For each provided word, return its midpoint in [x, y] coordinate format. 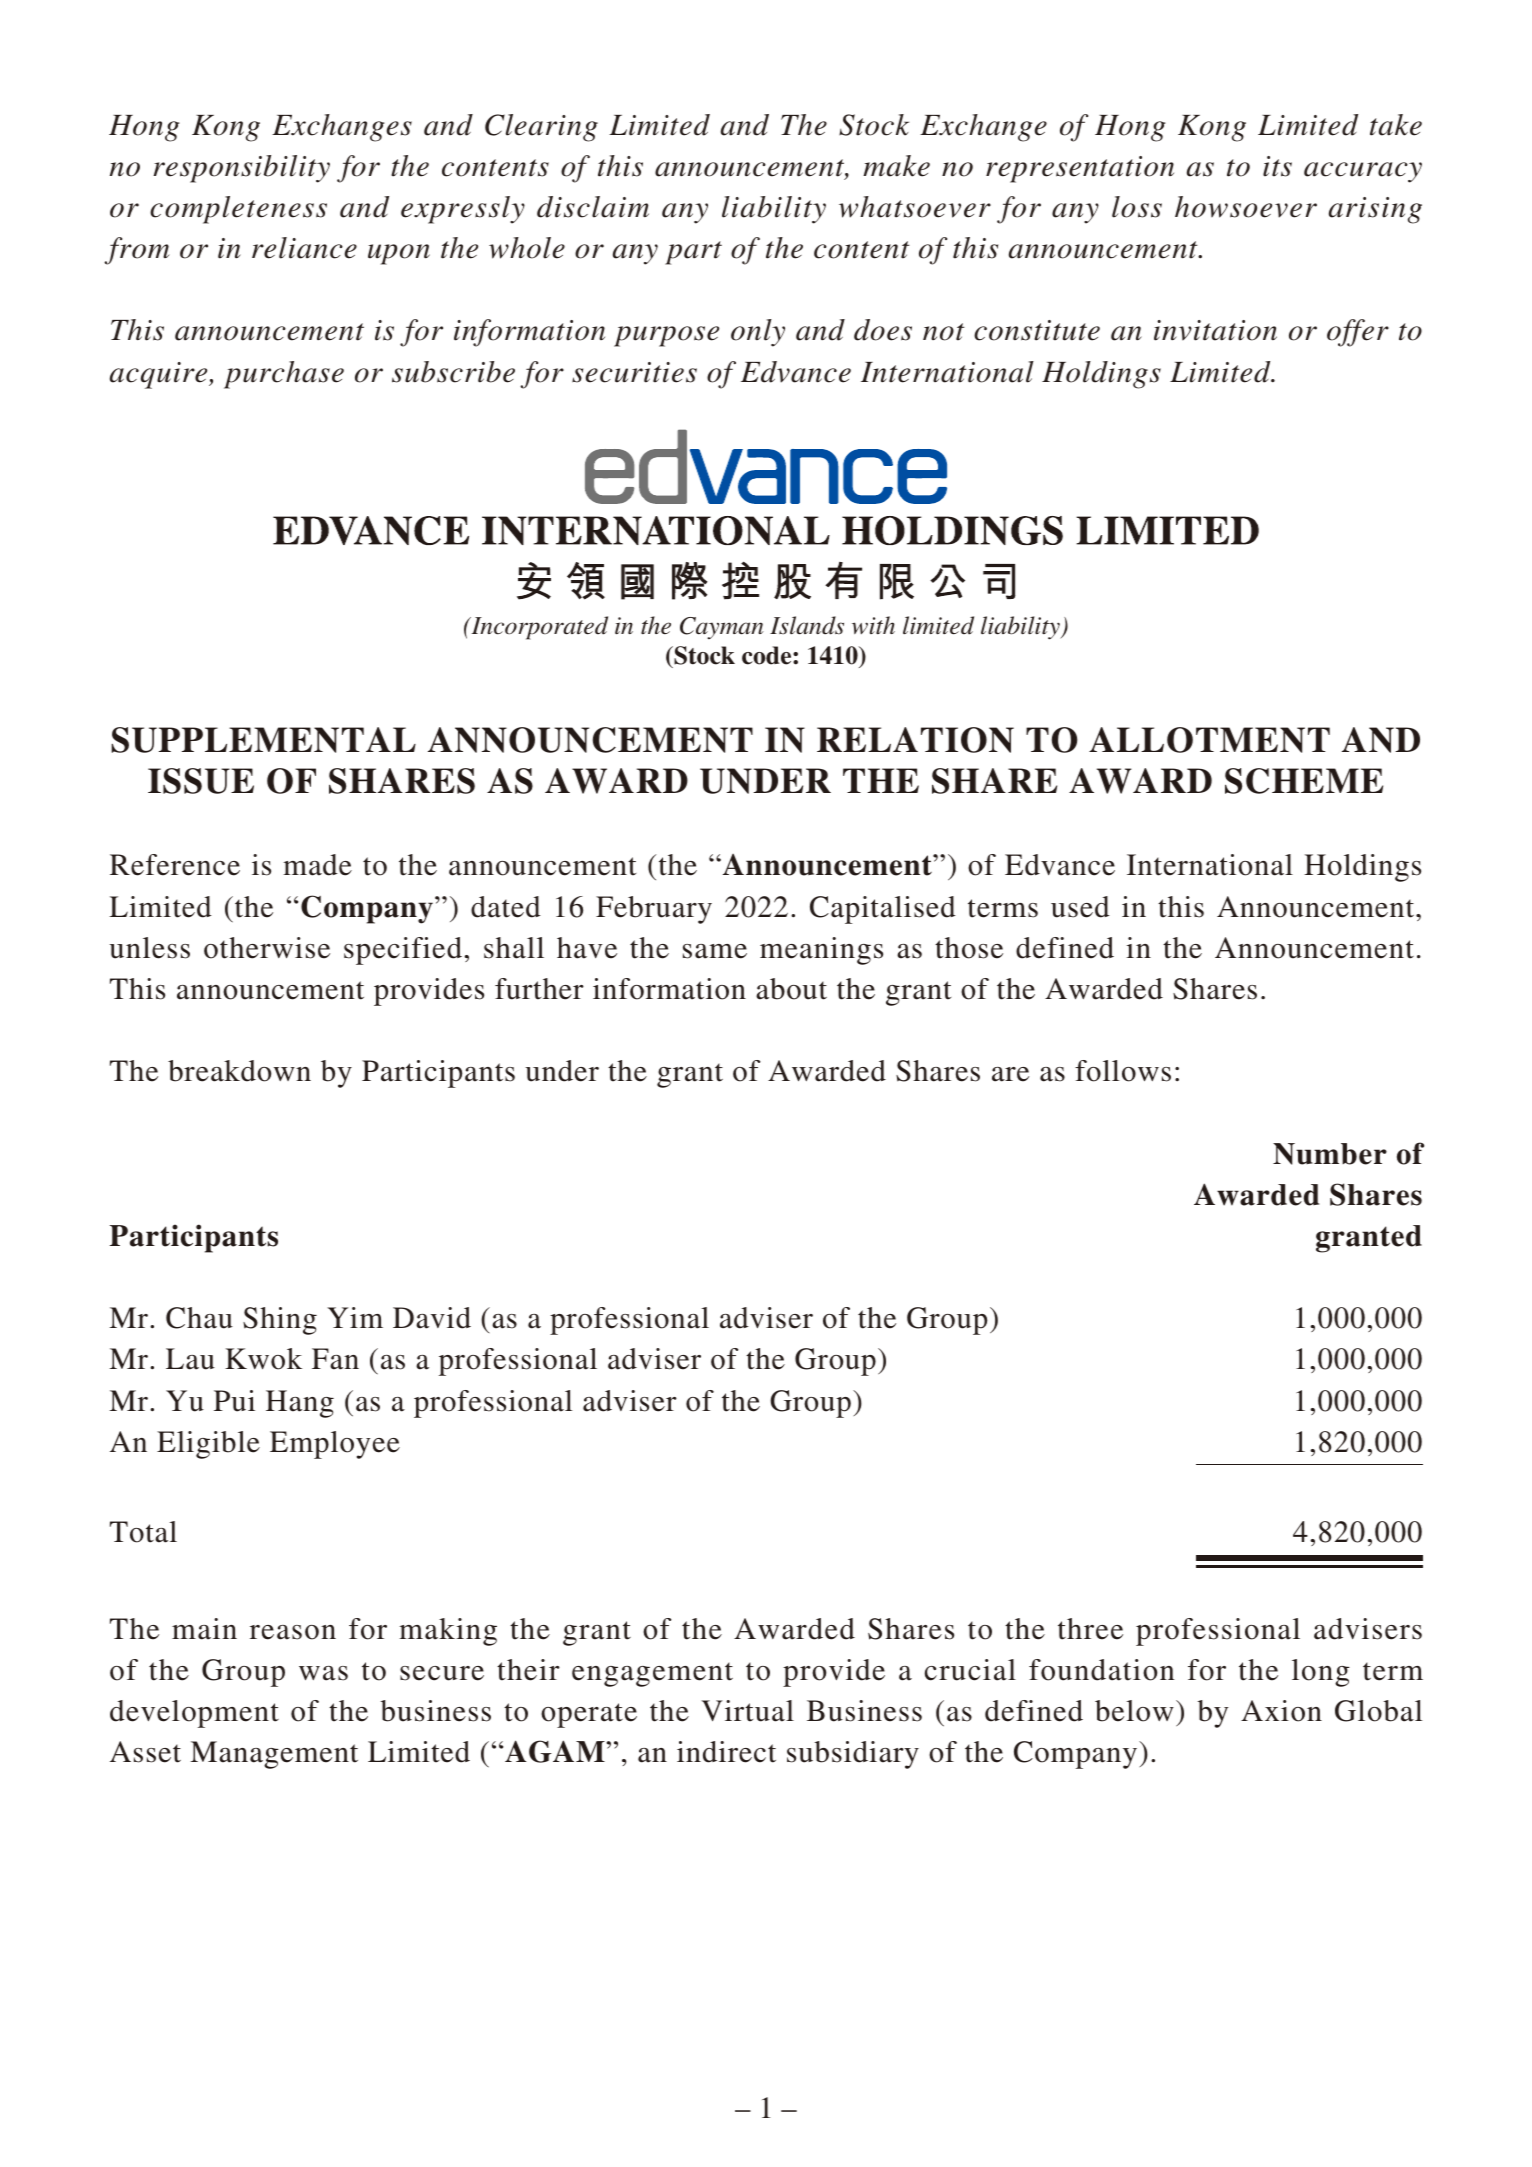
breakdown [239, 1071]
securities [634, 372]
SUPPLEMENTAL [263, 740]
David [432, 1318]
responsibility [241, 169]
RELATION [915, 740]
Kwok [263, 1359]
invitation [1215, 330]
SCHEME [1304, 781]
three [1090, 1629]
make [896, 166]
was [323, 1673]
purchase [284, 375]
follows [1123, 1071]
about [791, 989]
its [1277, 166]
